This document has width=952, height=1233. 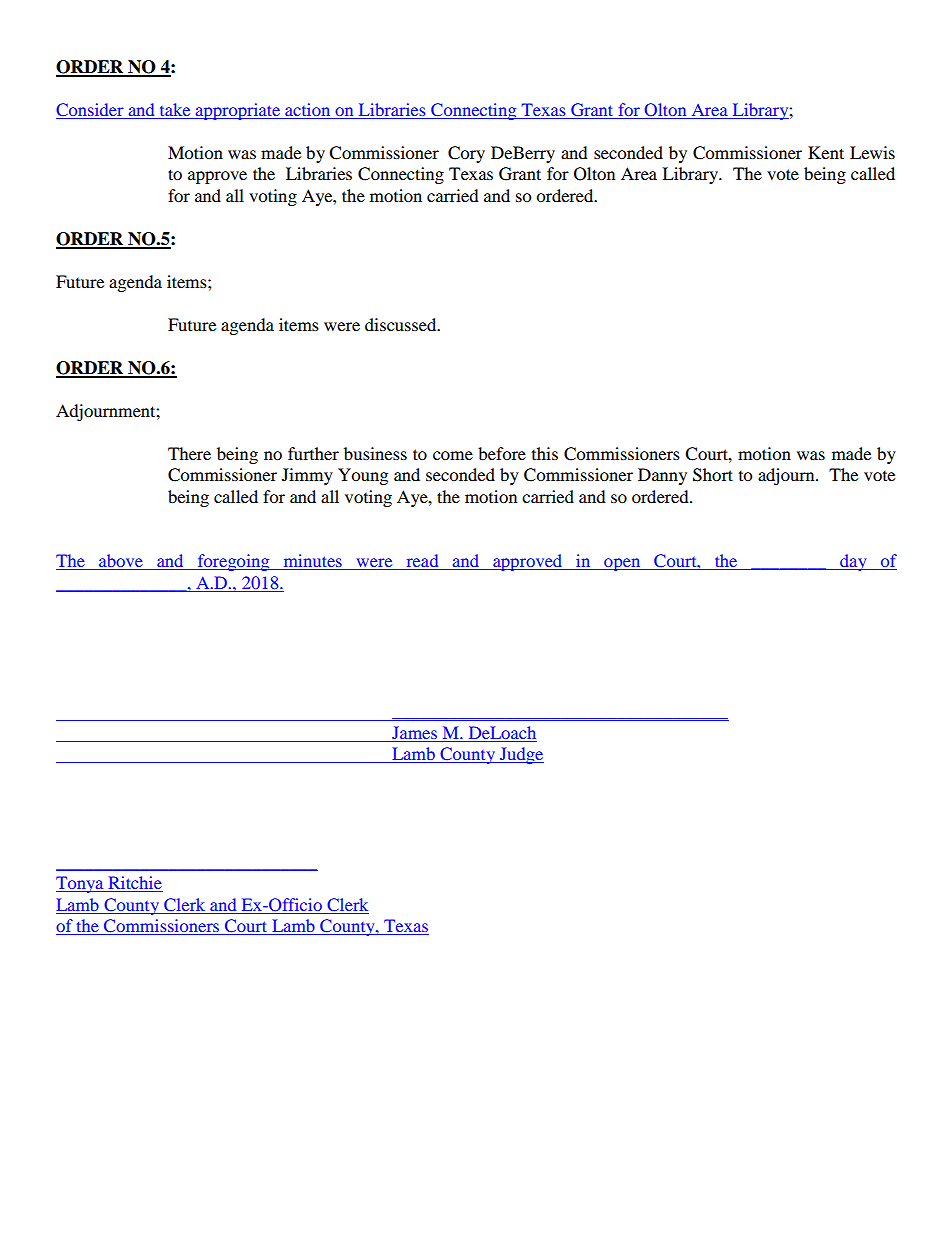 I want to click on Danny, so click(x=662, y=476).
